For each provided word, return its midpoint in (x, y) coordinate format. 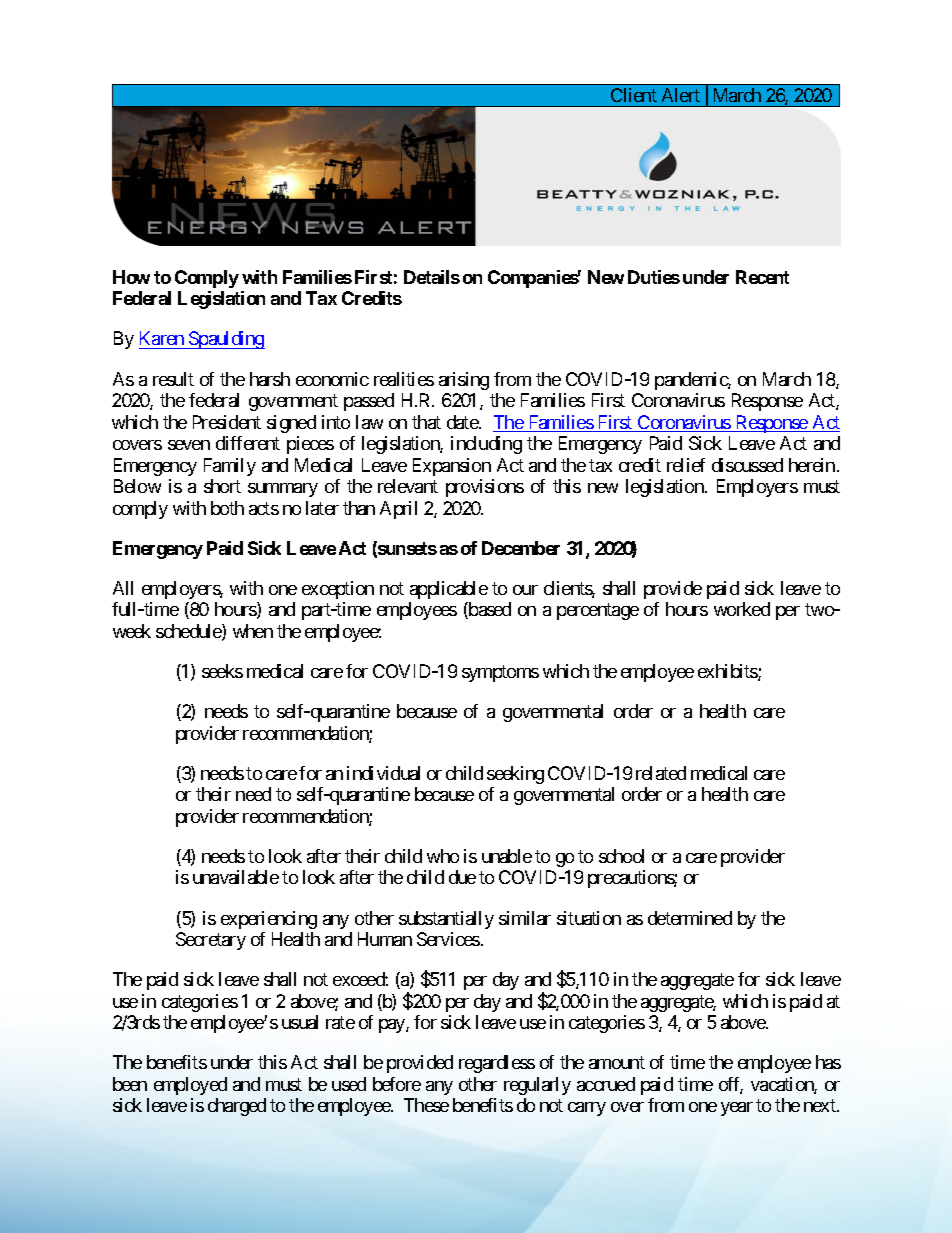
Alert (681, 95)
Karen (162, 340)
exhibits (728, 672)
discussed (747, 465)
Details (432, 277)
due (462, 877)
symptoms (500, 673)
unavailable (236, 877)
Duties (654, 277)
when (253, 631)
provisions (485, 488)
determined (690, 918)
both (227, 508)
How (131, 277)
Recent (762, 277)
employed (190, 1086)
